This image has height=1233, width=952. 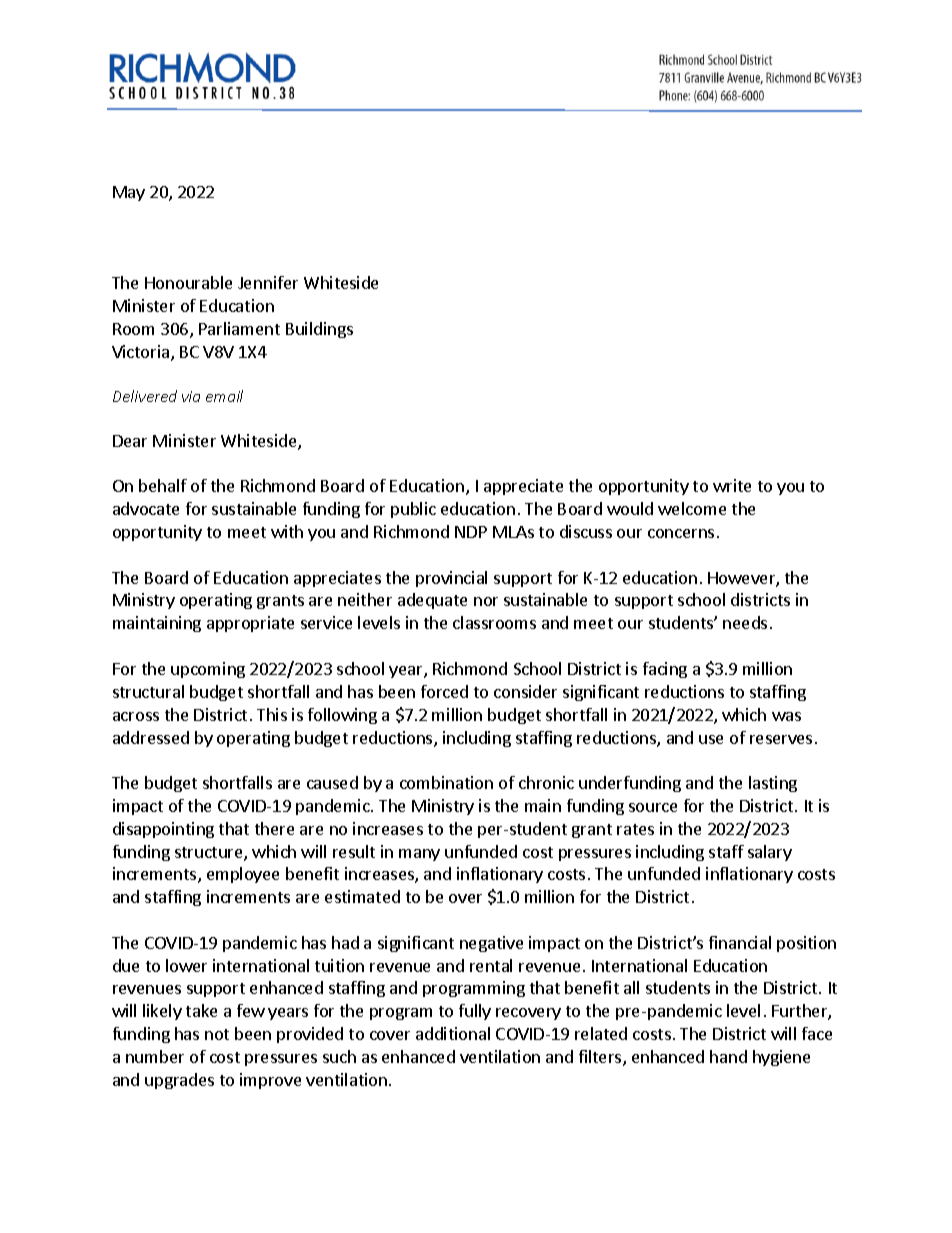 What do you see at coordinates (250, 624) in the image?
I see `appropriate` at bounding box center [250, 624].
